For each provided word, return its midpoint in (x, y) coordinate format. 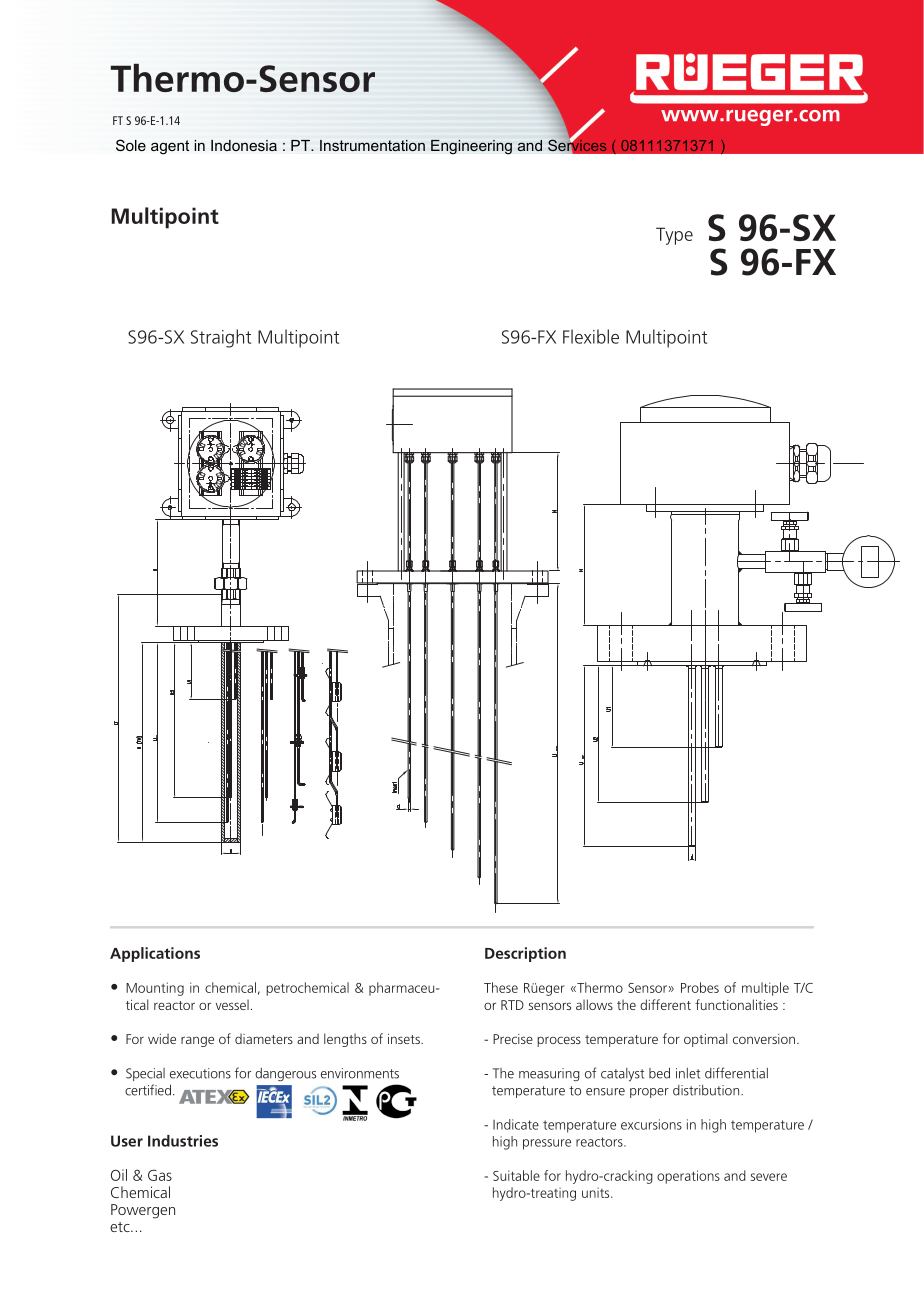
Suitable (516, 1175)
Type (674, 236)
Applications (155, 954)
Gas (160, 1175)
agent (170, 147)
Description (525, 954)
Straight (221, 338)
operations (688, 1177)
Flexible (591, 336)
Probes (700, 987)
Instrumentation (372, 145)
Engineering (471, 147)
